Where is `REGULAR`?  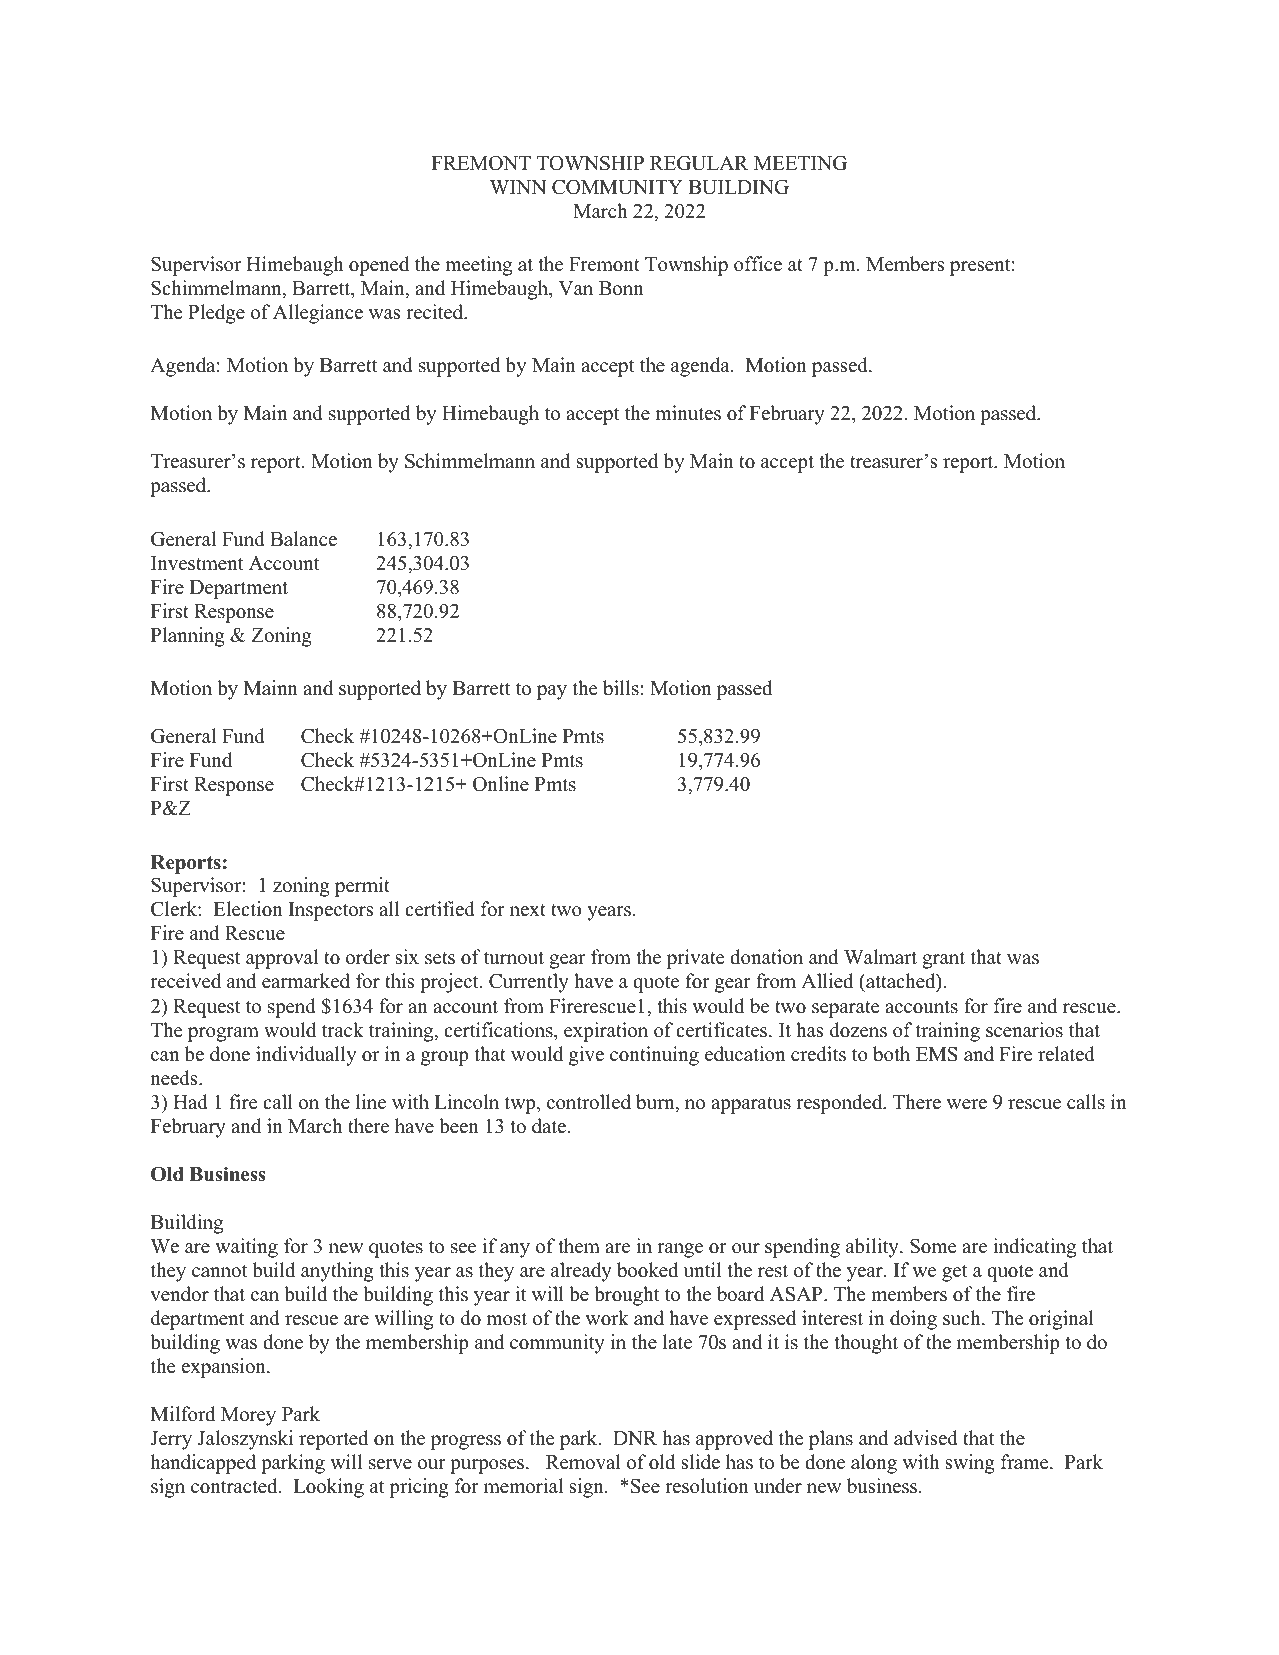
REGULAR is located at coordinates (699, 163).
